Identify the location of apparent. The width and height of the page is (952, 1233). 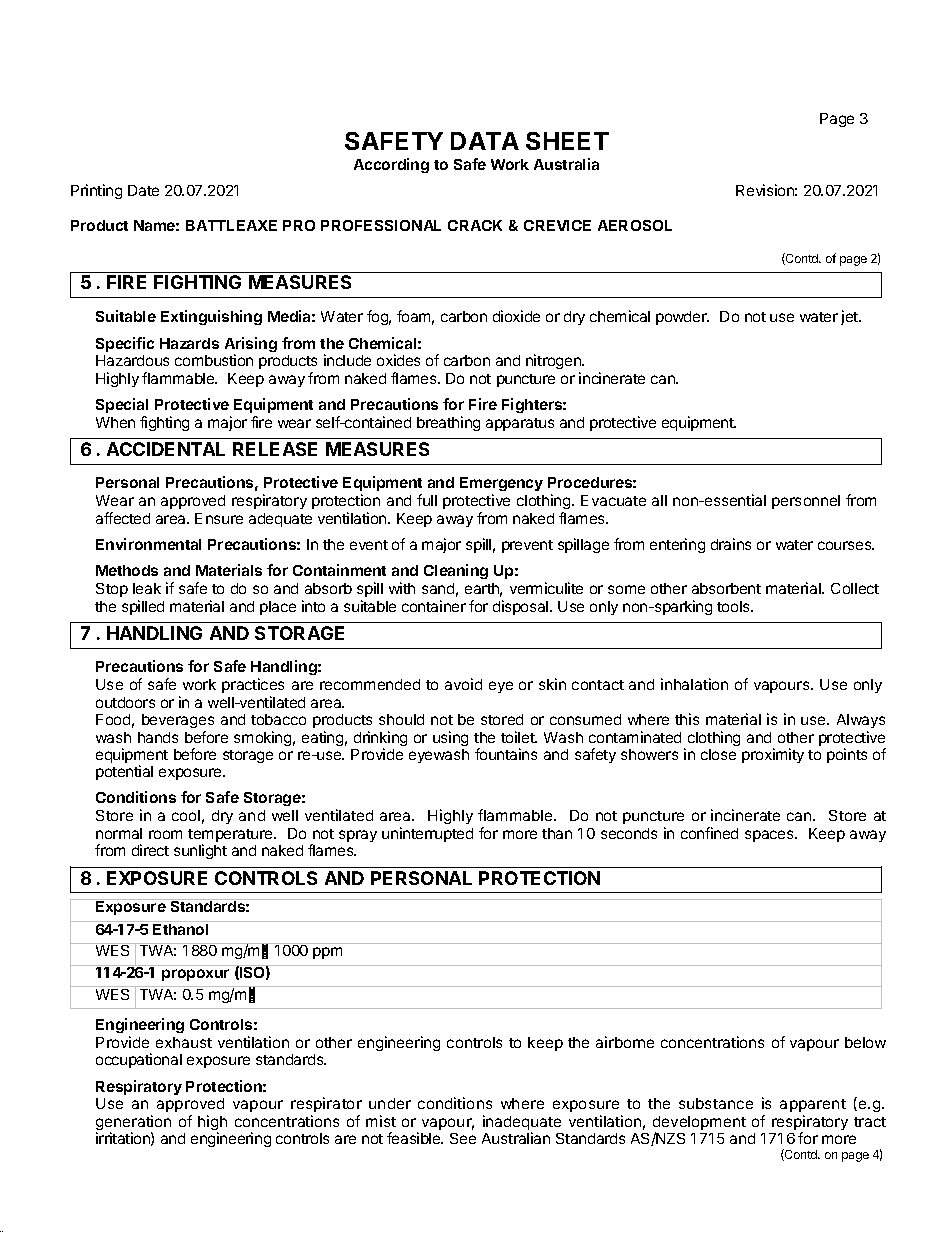
(813, 1105).
